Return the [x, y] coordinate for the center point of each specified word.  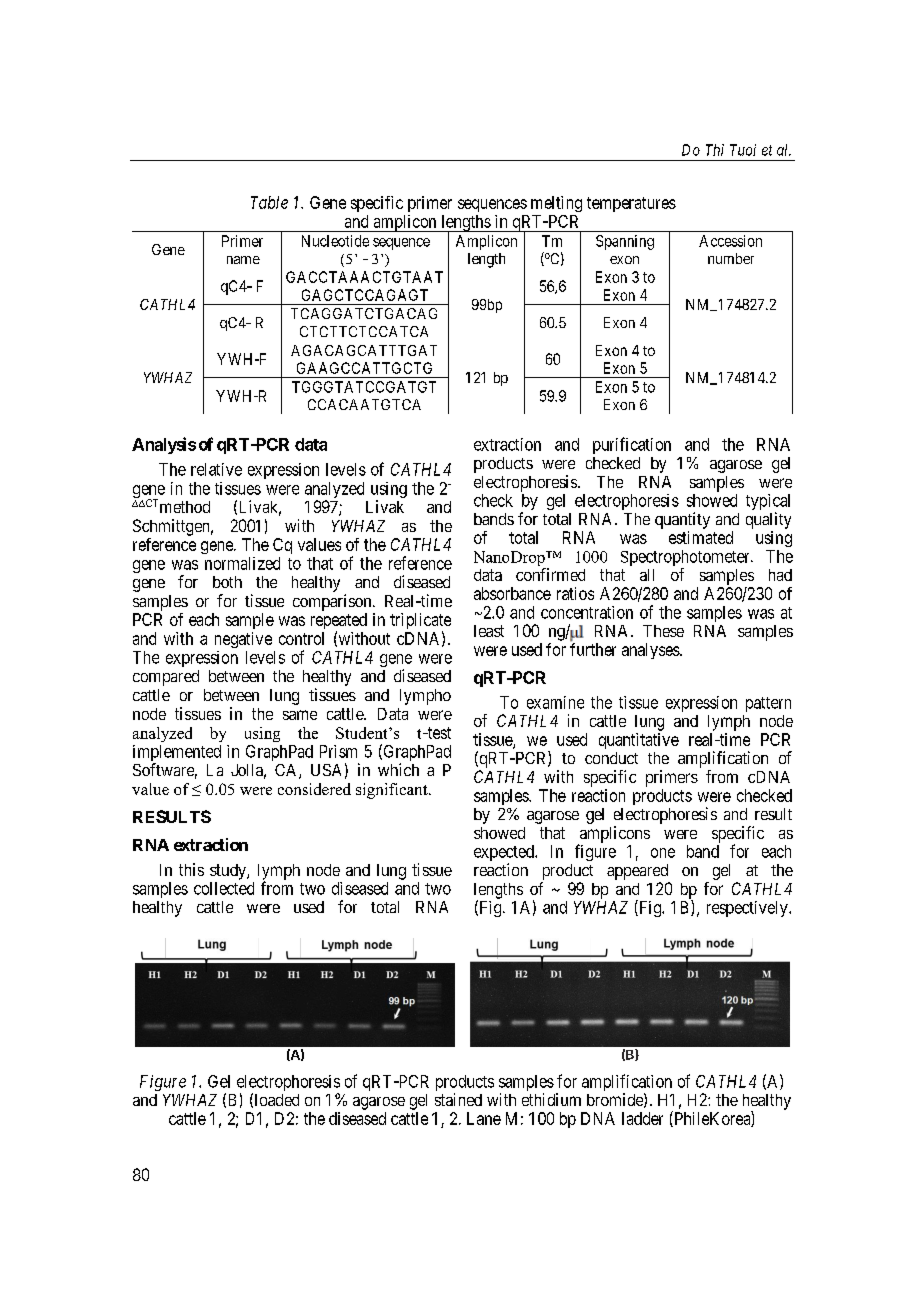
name [243, 260]
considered [314, 789]
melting [556, 204]
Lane [484, 1118]
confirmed [550, 574]
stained [458, 1099]
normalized [242, 563]
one [663, 853]
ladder [642, 1118]
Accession [730, 241]
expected [505, 854]
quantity [682, 520]
